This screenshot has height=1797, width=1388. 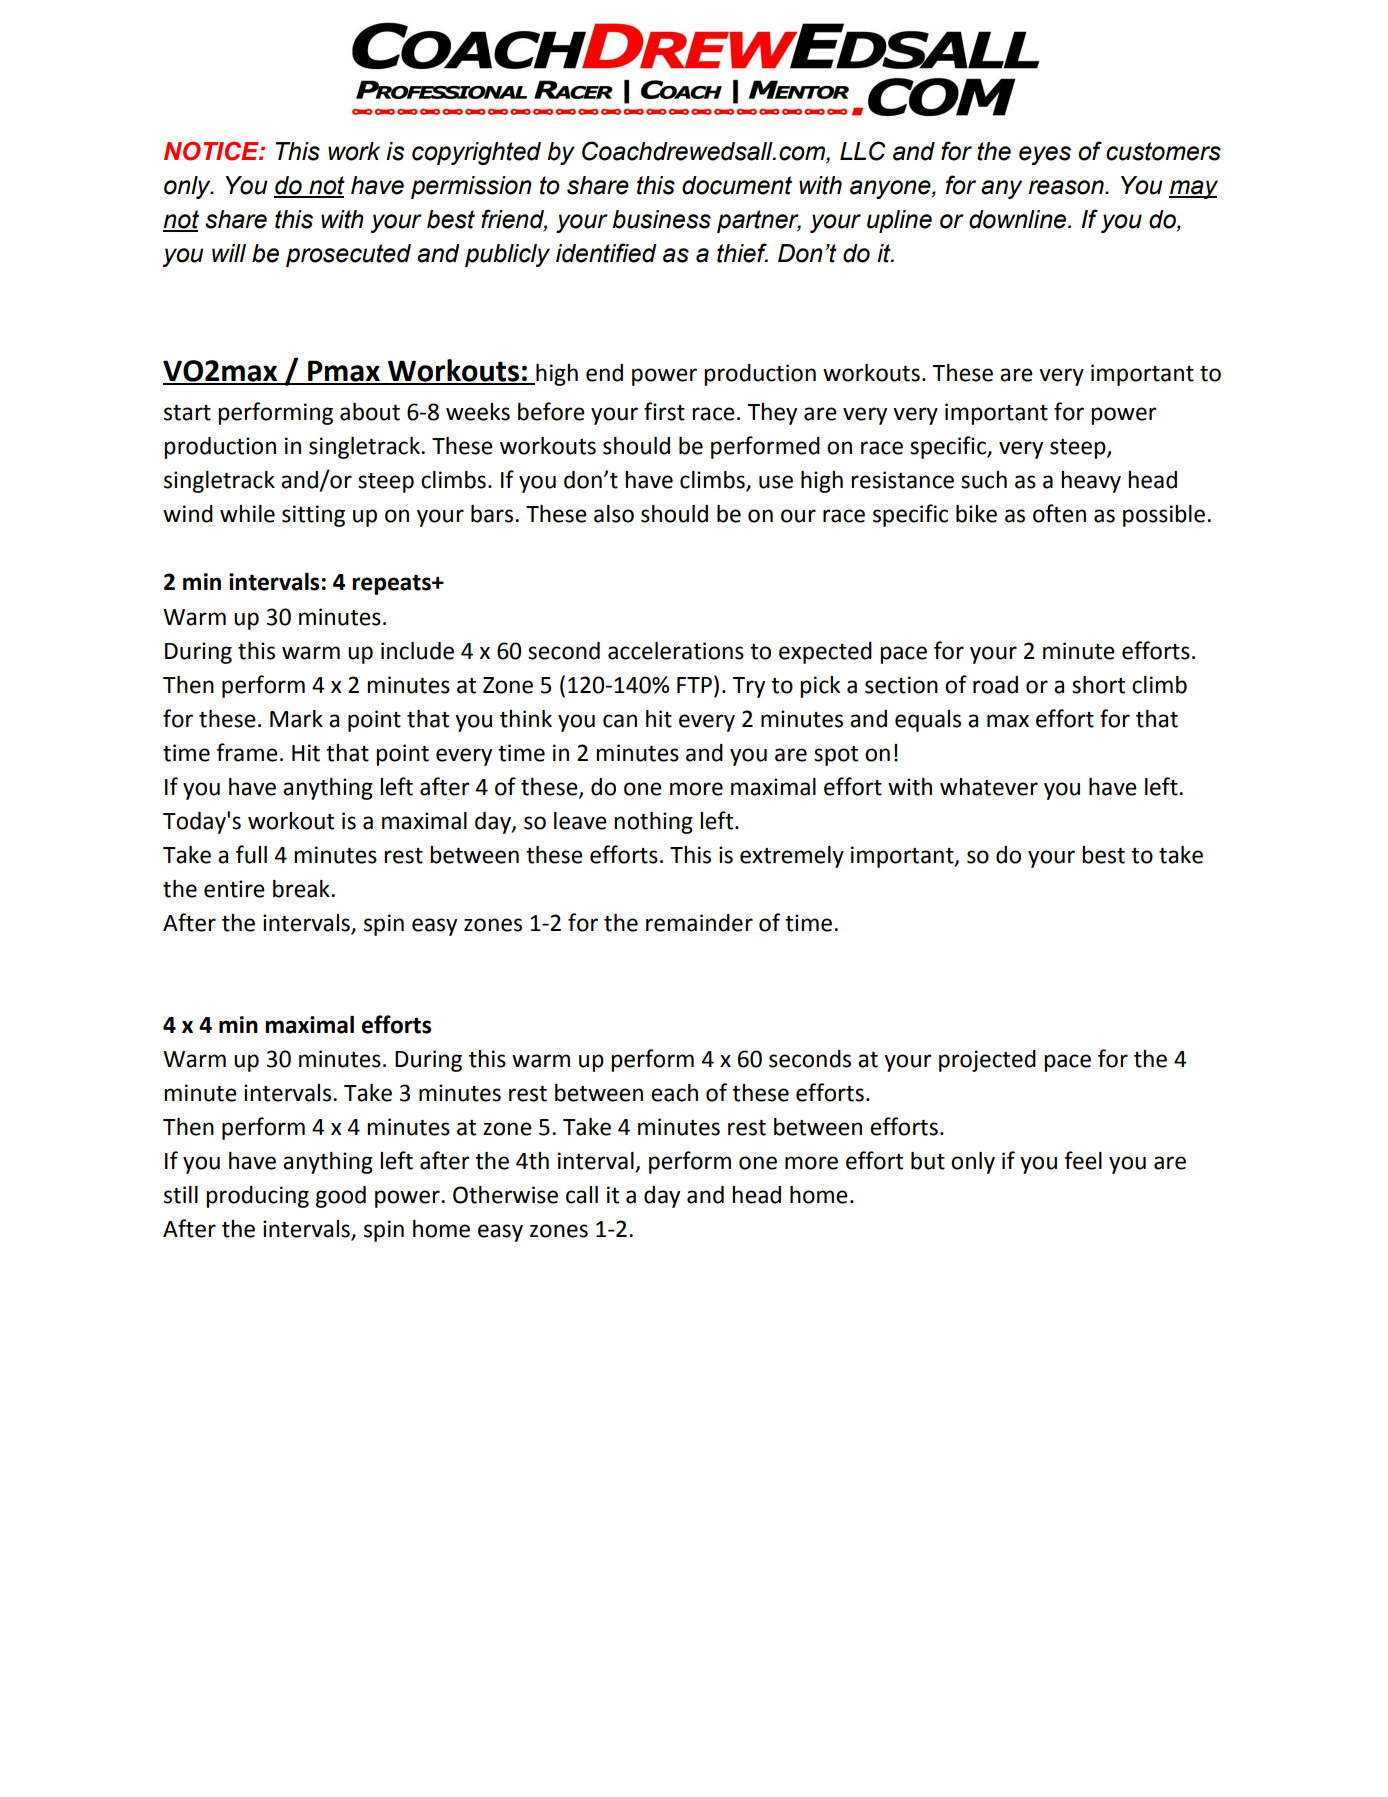 I want to click on document, so click(x=737, y=185).
